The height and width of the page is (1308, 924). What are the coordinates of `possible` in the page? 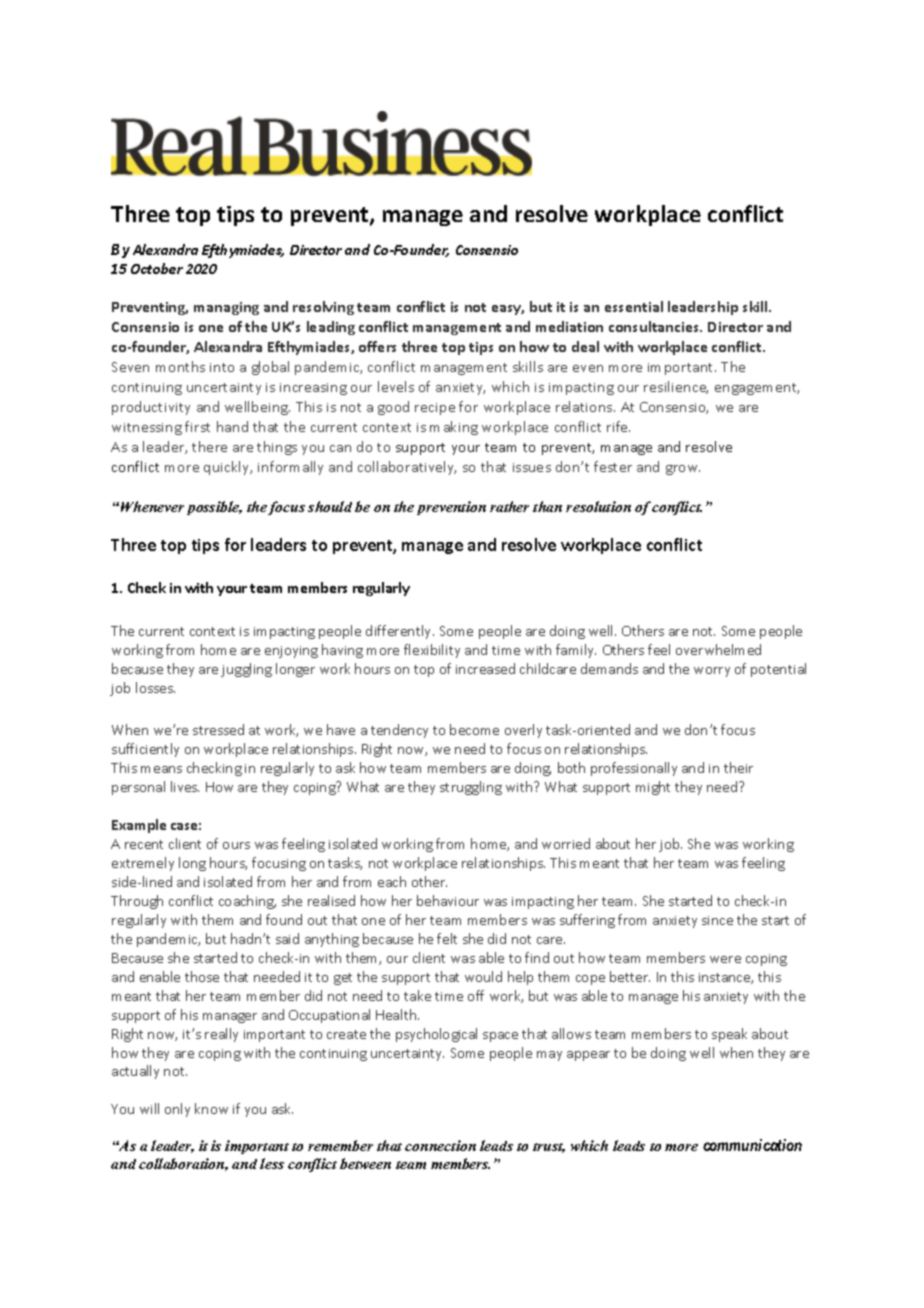 It's located at (214, 508).
